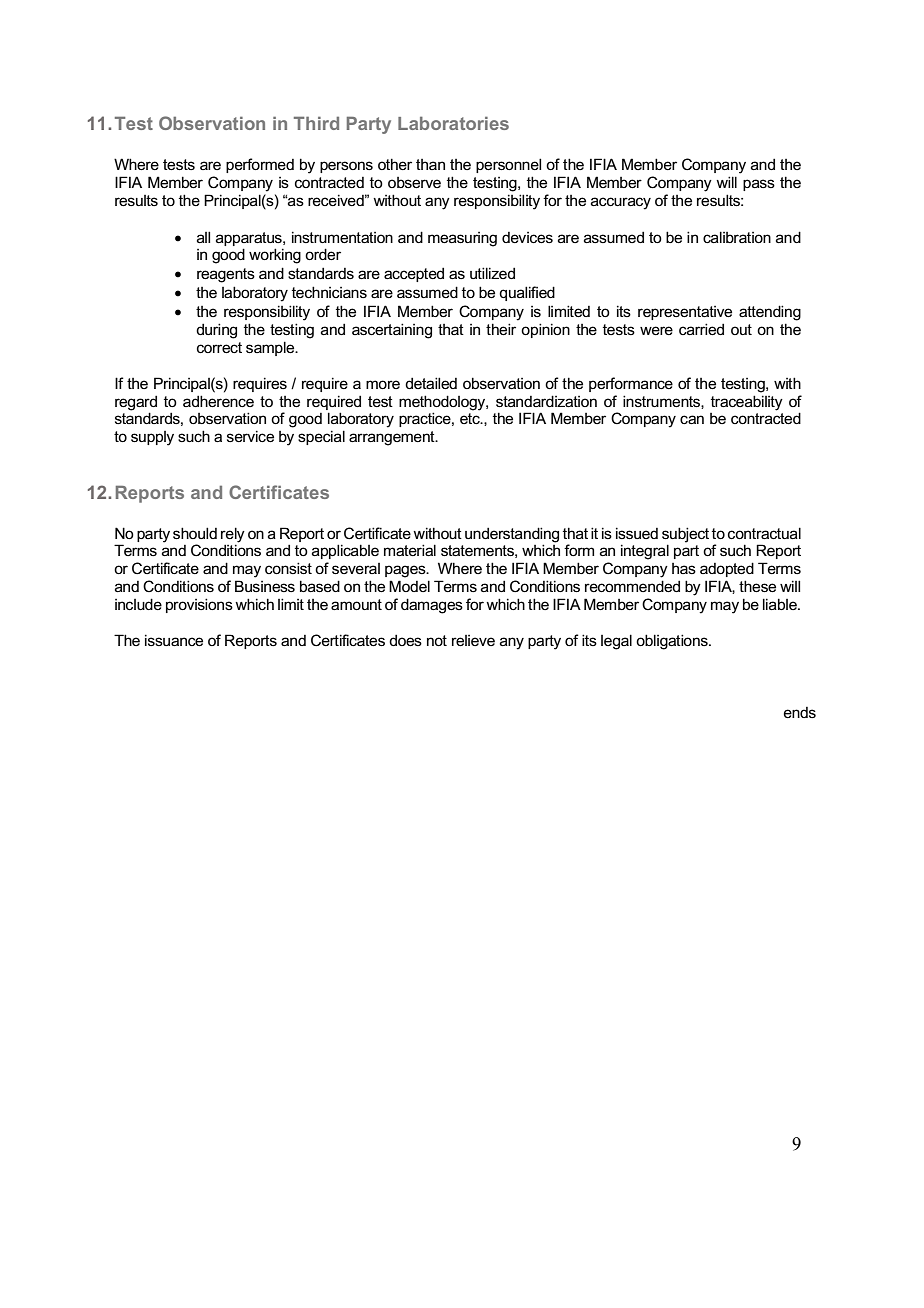 The width and height of the screenshot is (924, 1308). Describe the element at coordinates (759, 185) in the screenshot. I see `pass` at that location.
